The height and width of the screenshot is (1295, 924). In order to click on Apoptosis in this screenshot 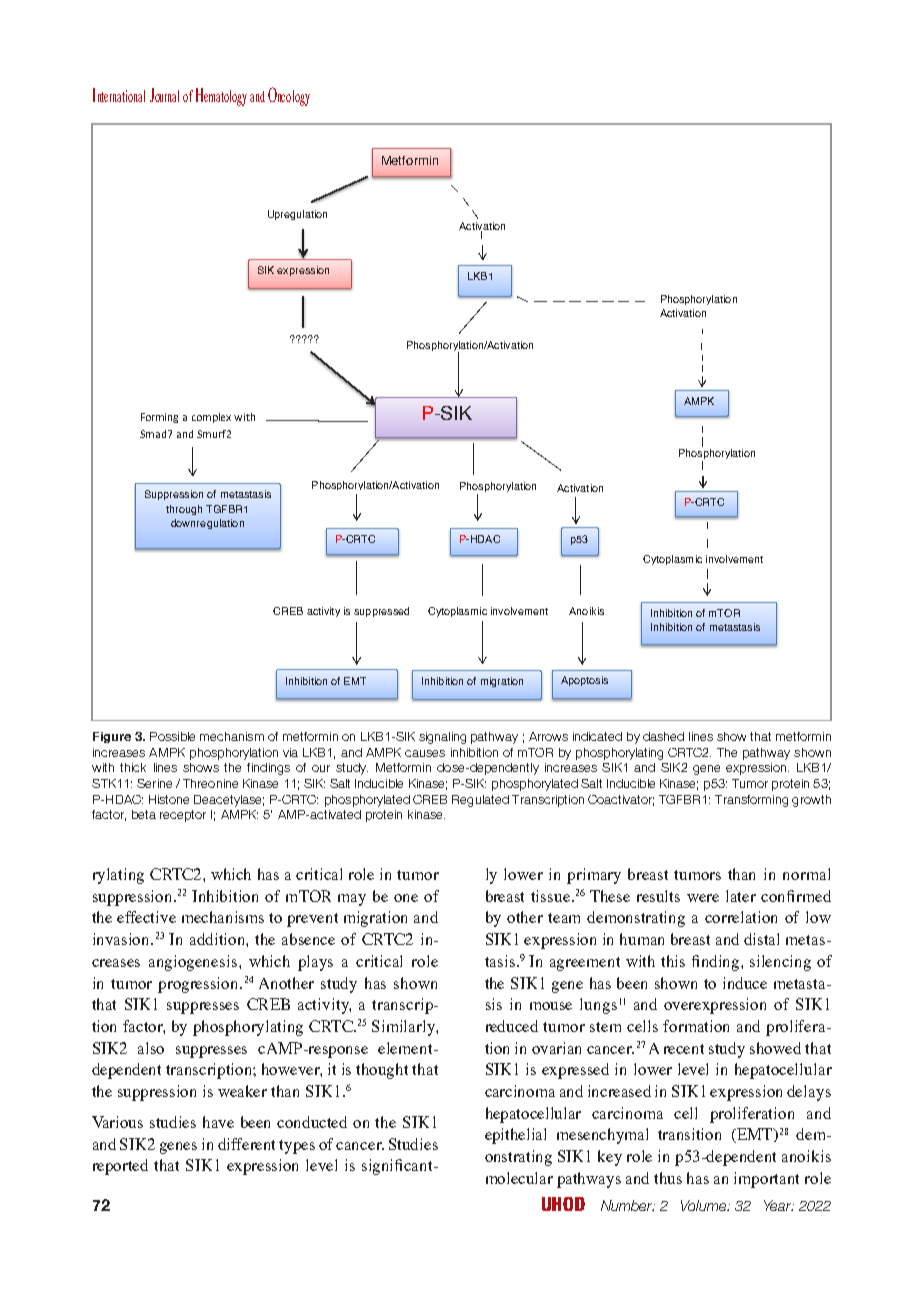, I will do `click(584, 681)`.
